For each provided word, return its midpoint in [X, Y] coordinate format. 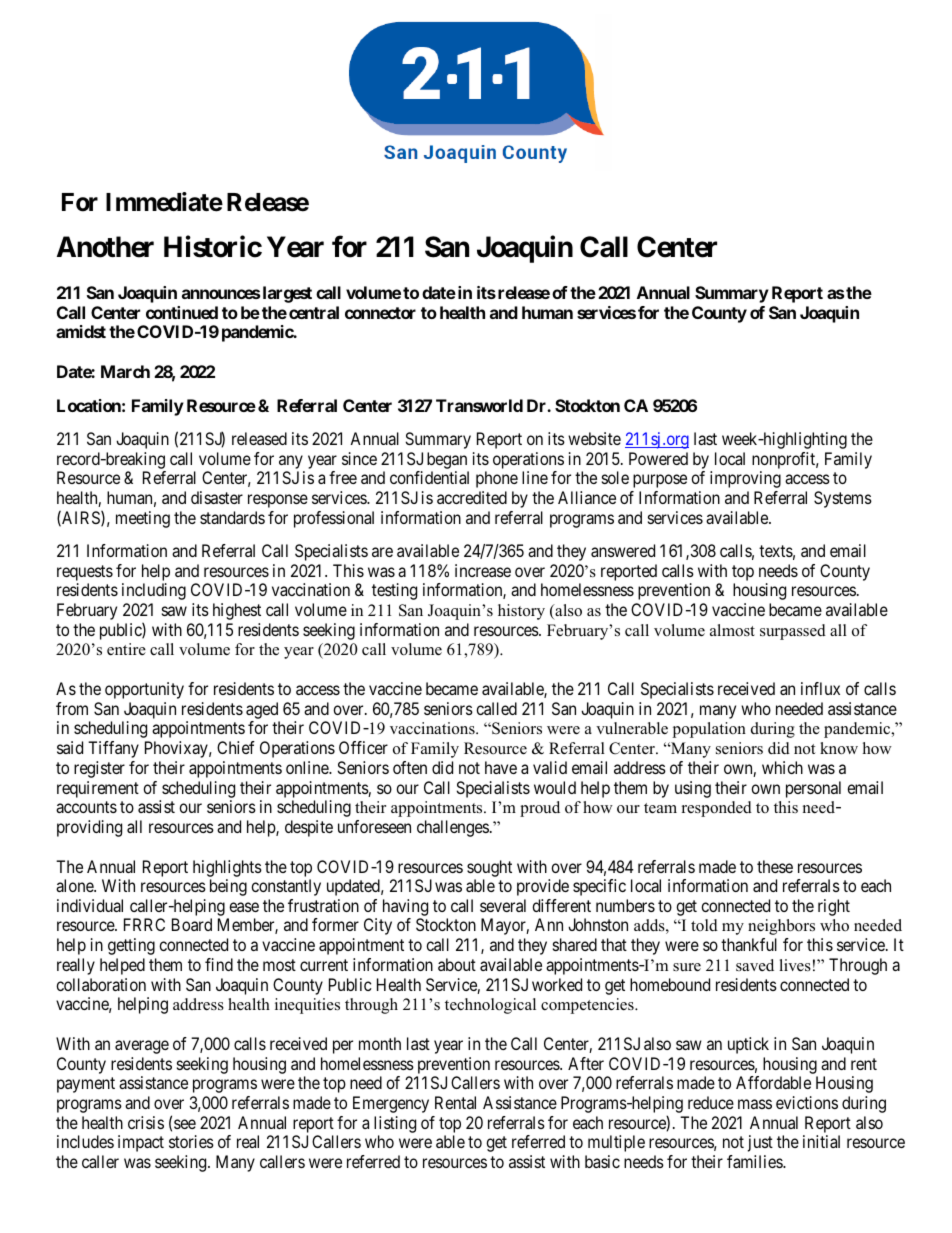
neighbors [781, 927]
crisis [146, 1122]
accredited [472, 497]
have [501, 767]
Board [192, 924]
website [594, 438]
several [503, 905]
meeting [143, 519]
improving [745, 479]
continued [182, 312]
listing [395, 1124]
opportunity [144, 690]
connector [380, 313]
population [709, 730]
